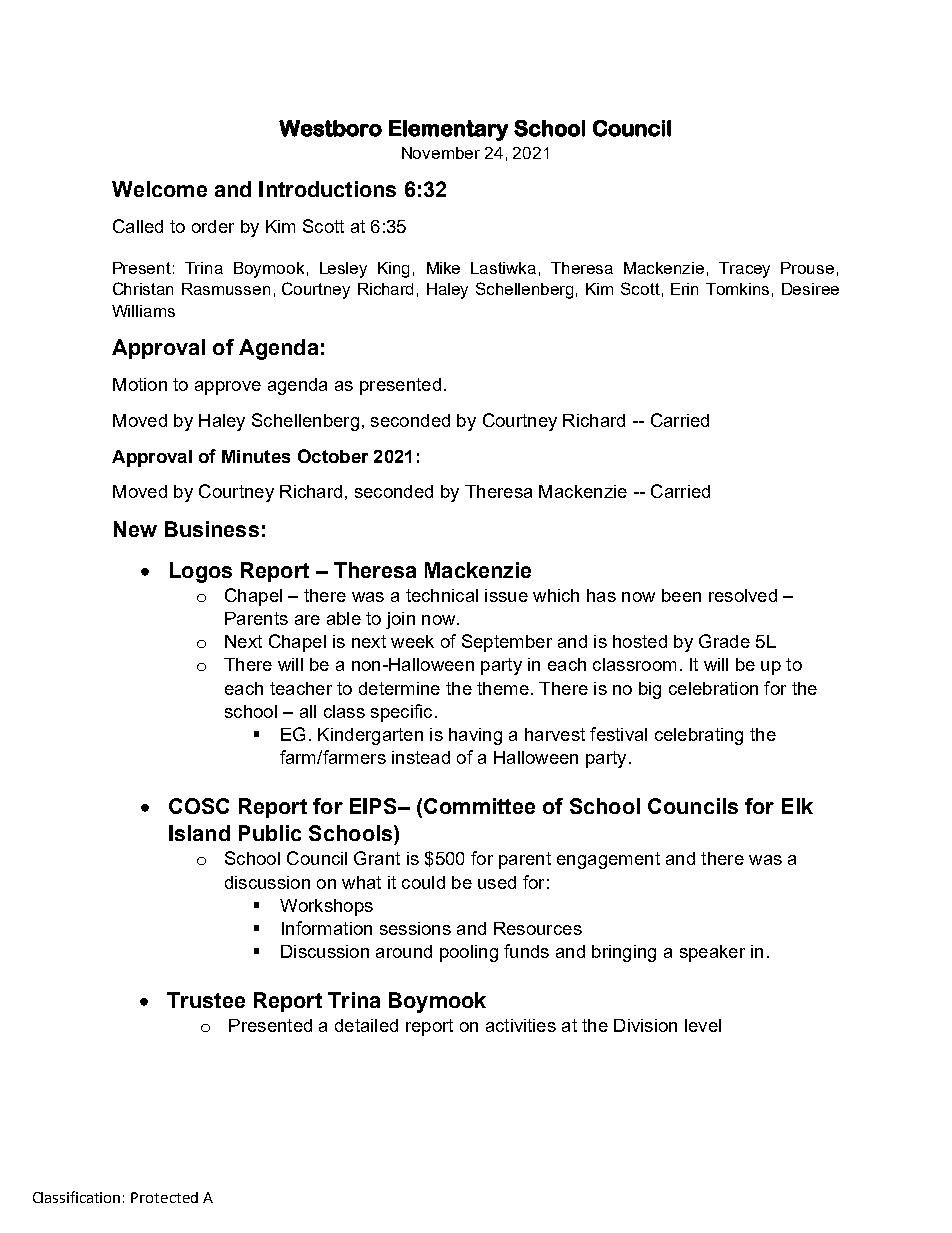 Image resolution: width=952 pixels, height=1233 pixels. I want to click on Grade, so click(724, 641).
